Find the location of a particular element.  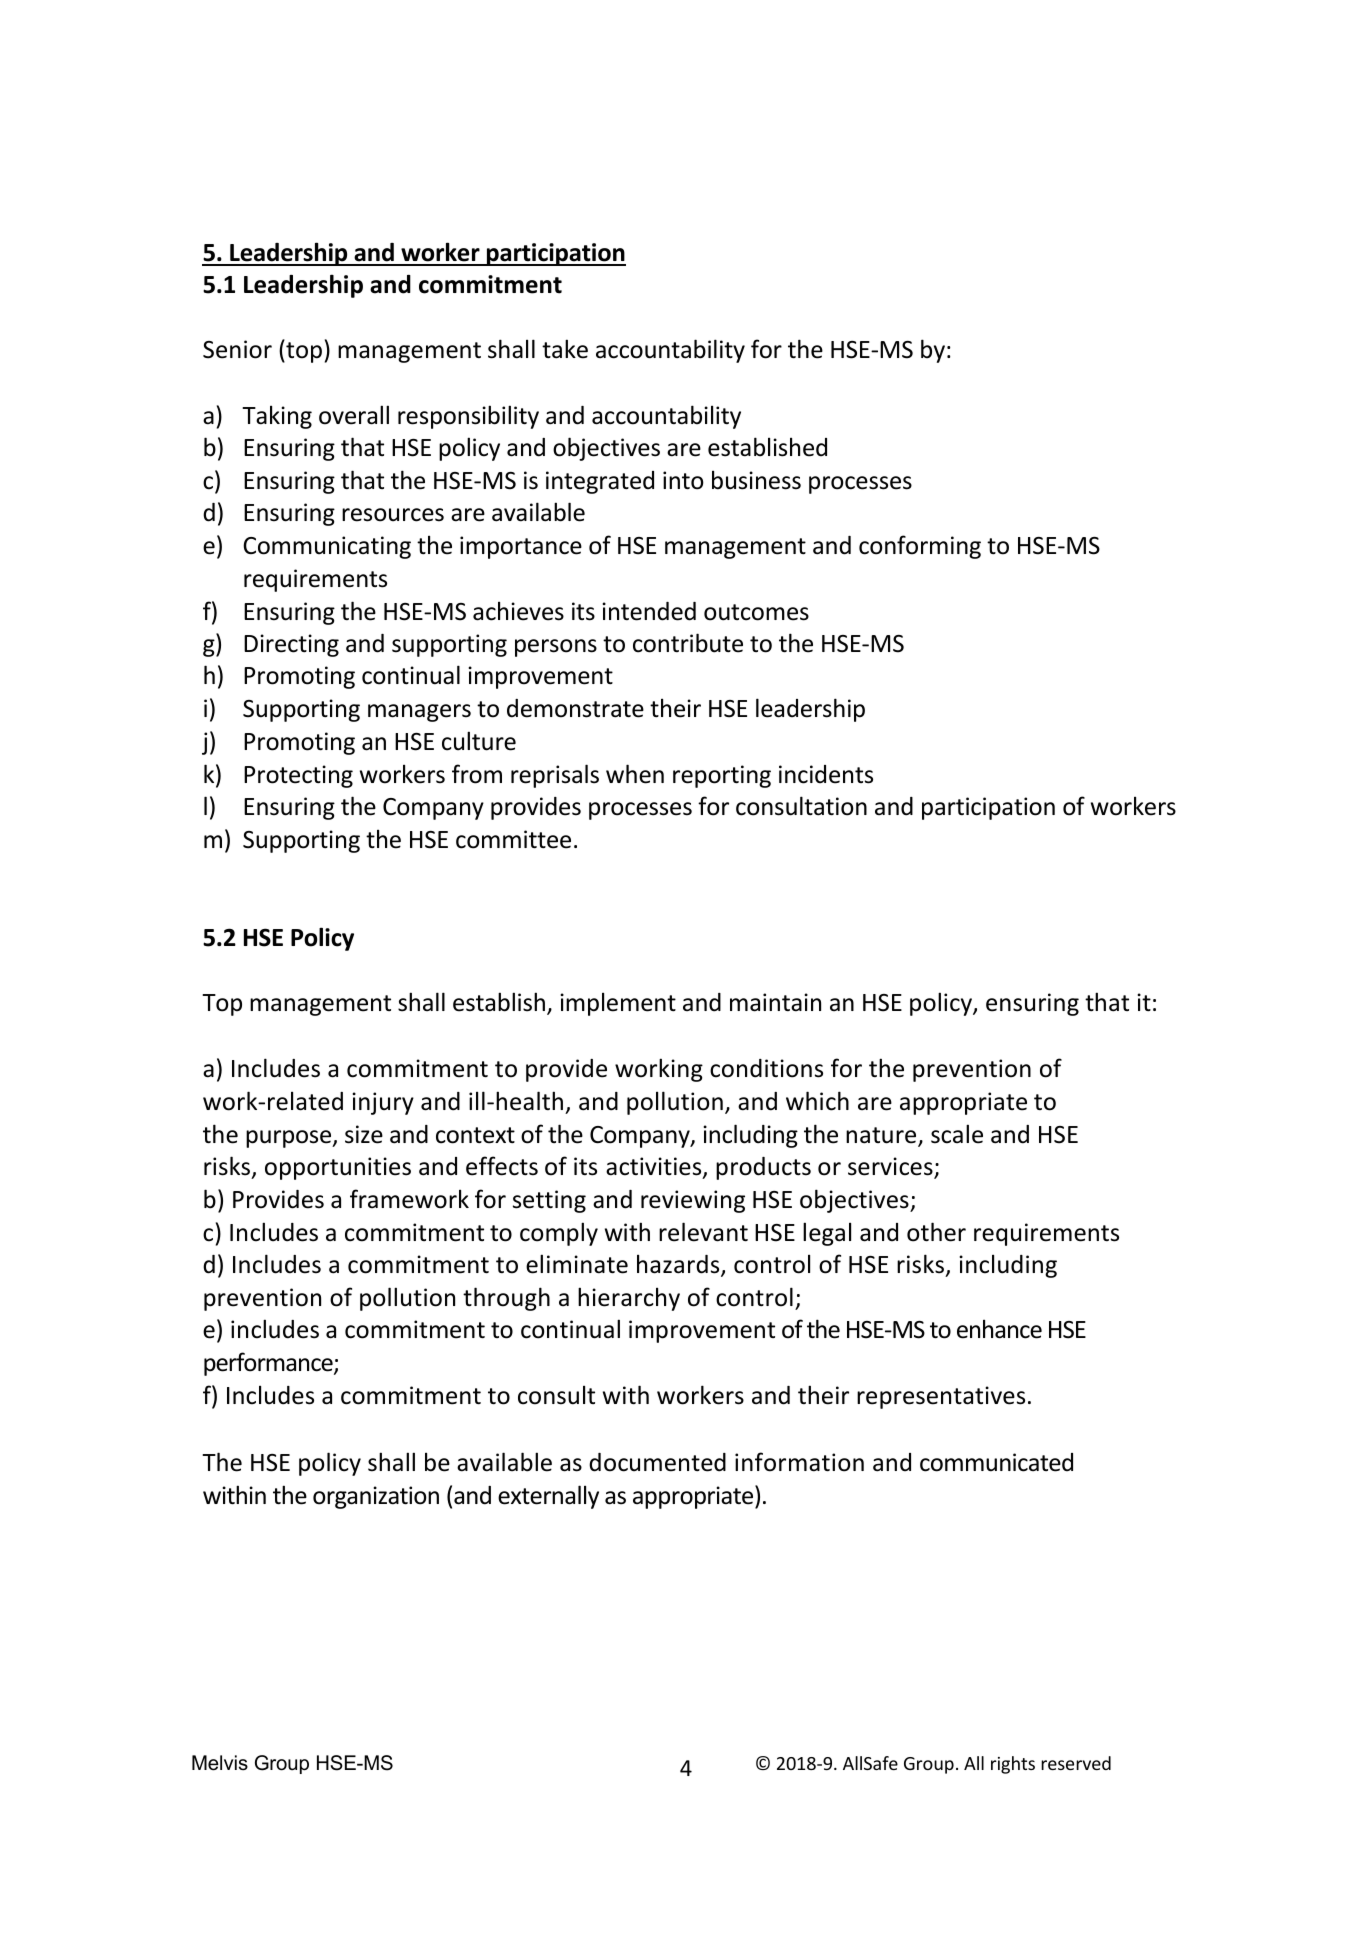

overall is located at coordinates (354, 415).
